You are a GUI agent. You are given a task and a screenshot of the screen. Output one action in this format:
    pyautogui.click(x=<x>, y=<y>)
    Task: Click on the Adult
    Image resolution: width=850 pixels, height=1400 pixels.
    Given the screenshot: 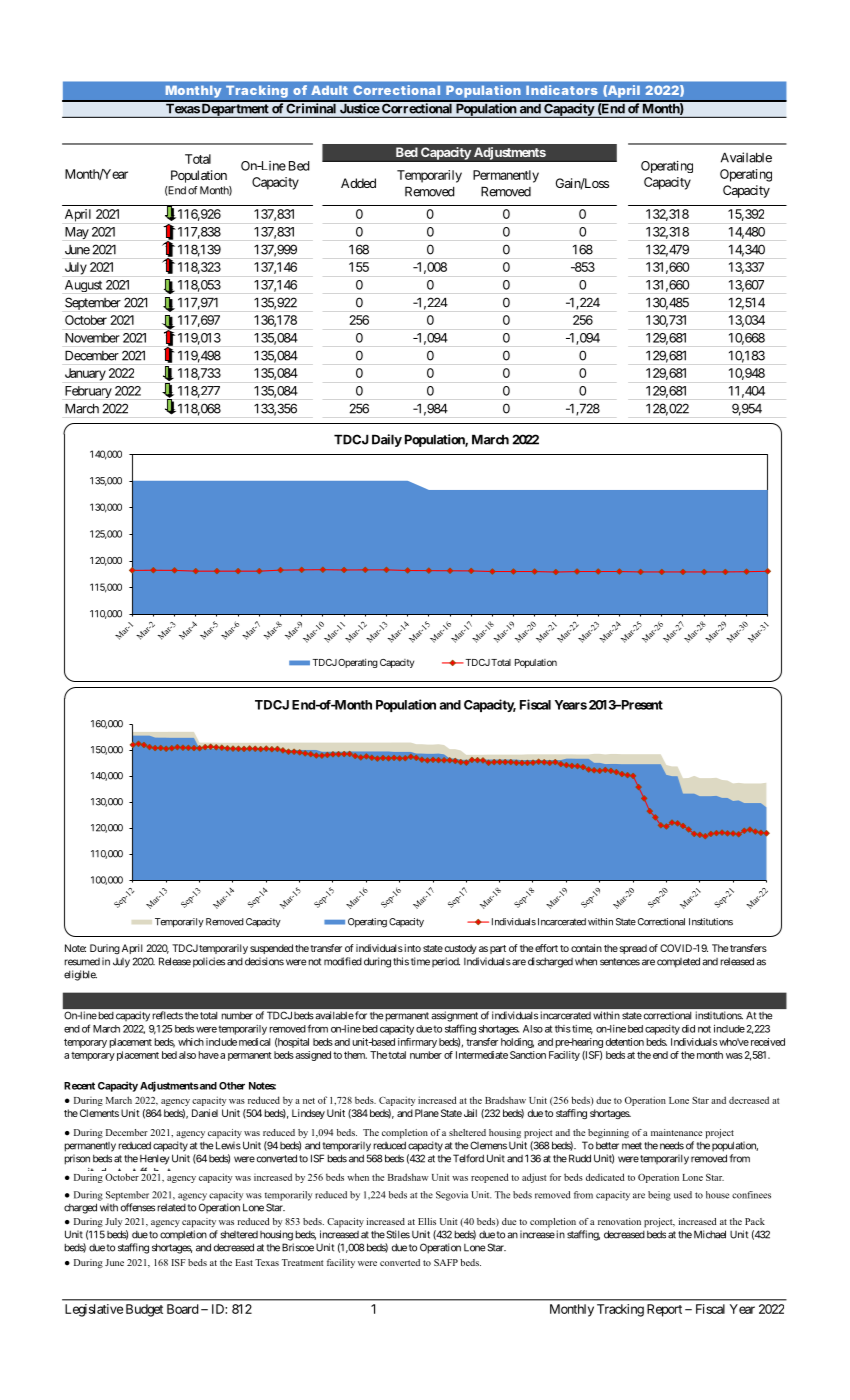 What is the action you would take?
    pyautogui.click(x=329, y=90)
